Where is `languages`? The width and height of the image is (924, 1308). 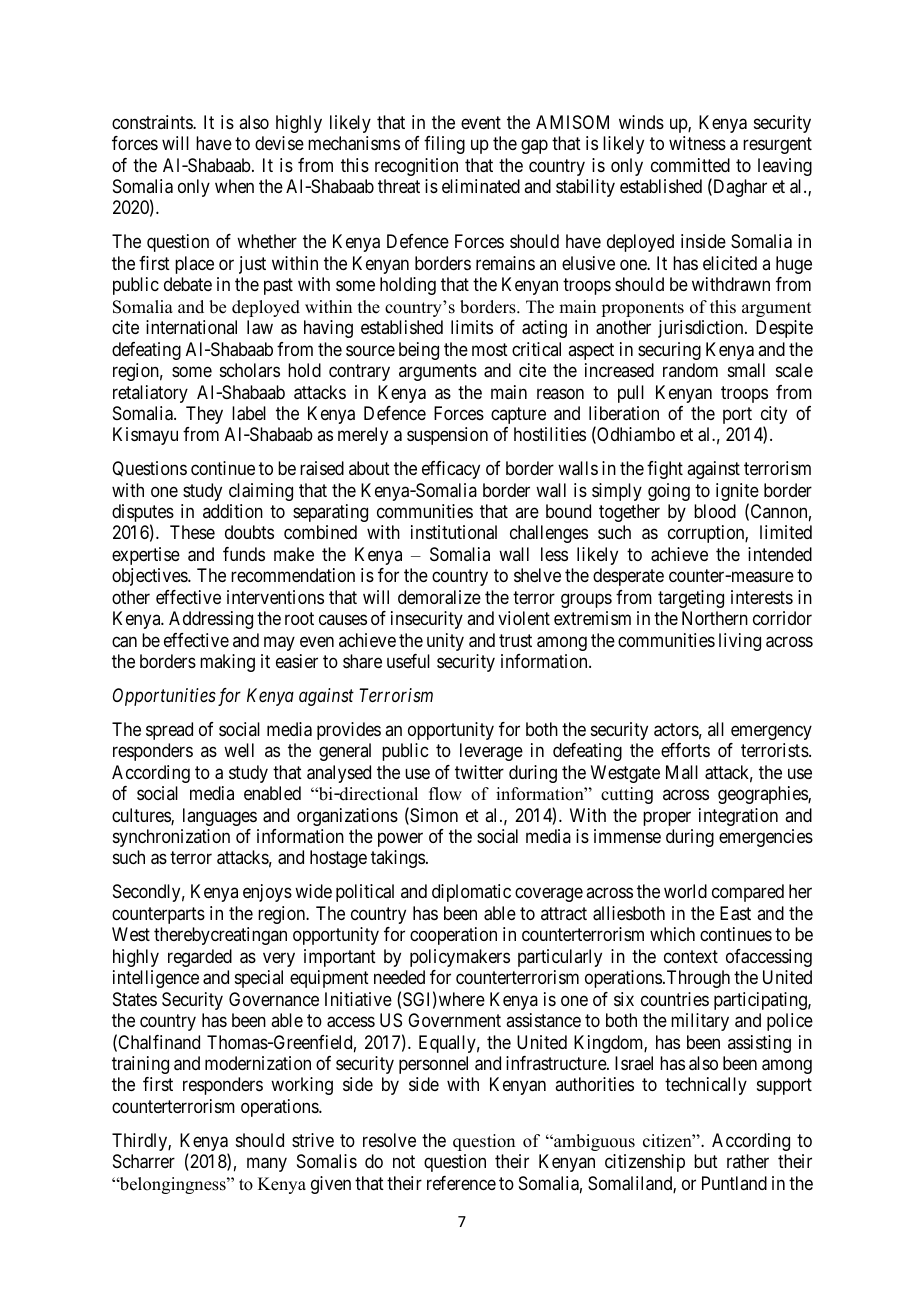
languages is located at coordinates (220, 817).
